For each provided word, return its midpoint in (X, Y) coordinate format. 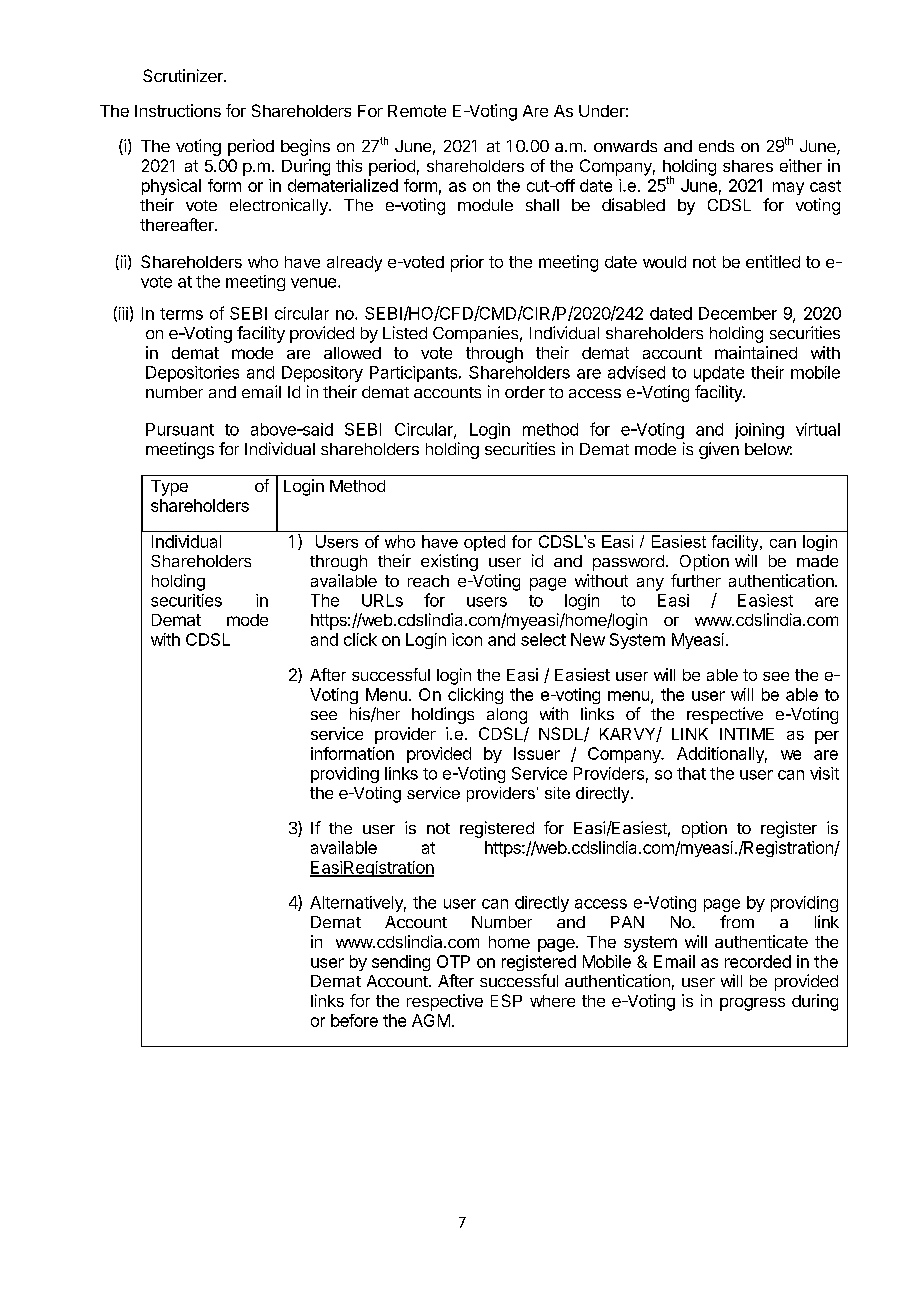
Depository (322, 374)
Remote (417, 111)
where (552, 1001)
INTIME (747, 734)
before (354, 1020)
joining (759, 431)
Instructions (178, 110)
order (525, 392)
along (507, 716)
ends (716, 146)
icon (467, 639)
